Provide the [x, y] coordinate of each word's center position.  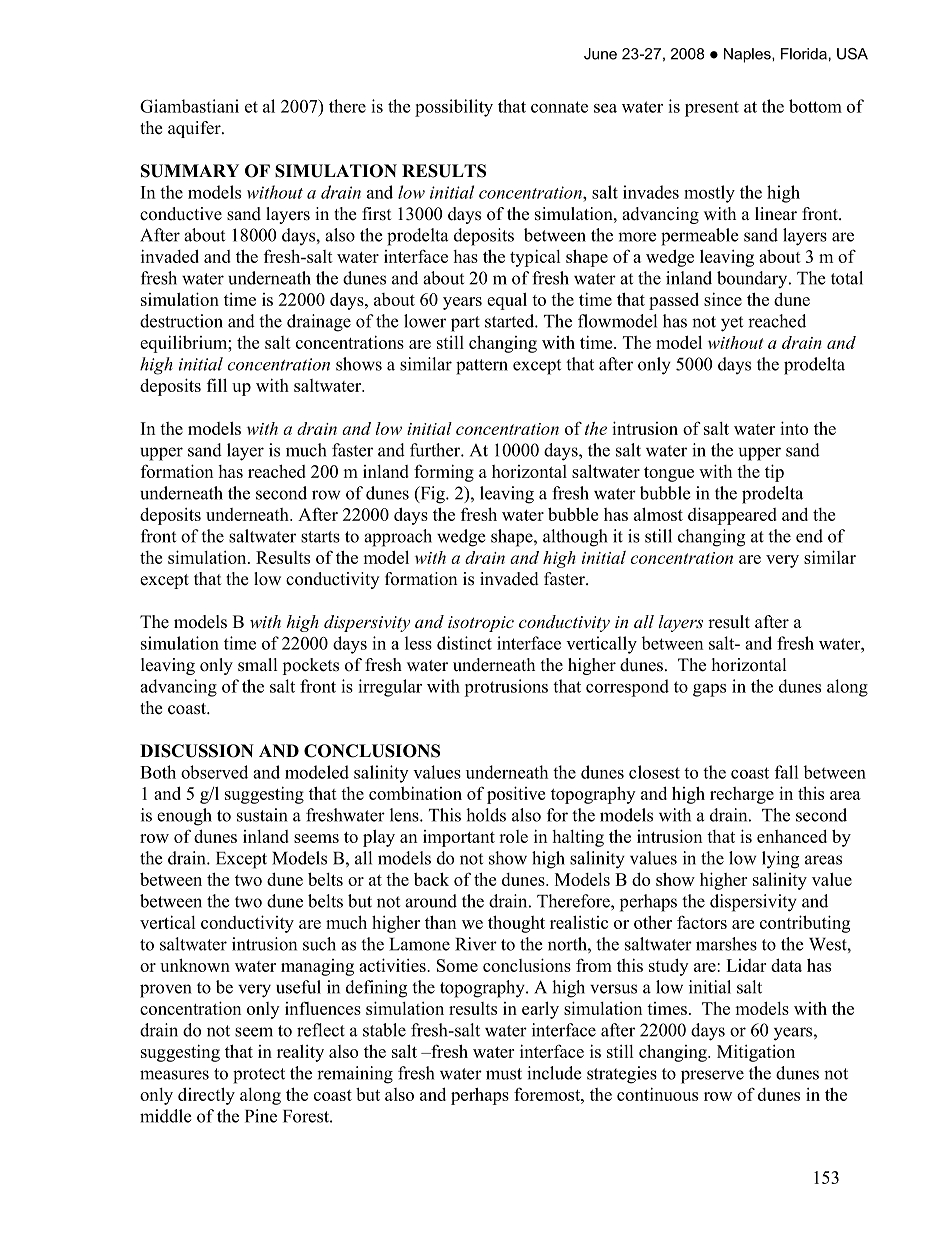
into [794, 428]
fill [217, 385]
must [504, 1074]
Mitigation [756, 1053]
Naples [748, 55]
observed [214, 772]
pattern [482, 367]
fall [787, 772]
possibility [454, 108]
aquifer [195, 129]
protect [259, 1076]
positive [516, 795]
